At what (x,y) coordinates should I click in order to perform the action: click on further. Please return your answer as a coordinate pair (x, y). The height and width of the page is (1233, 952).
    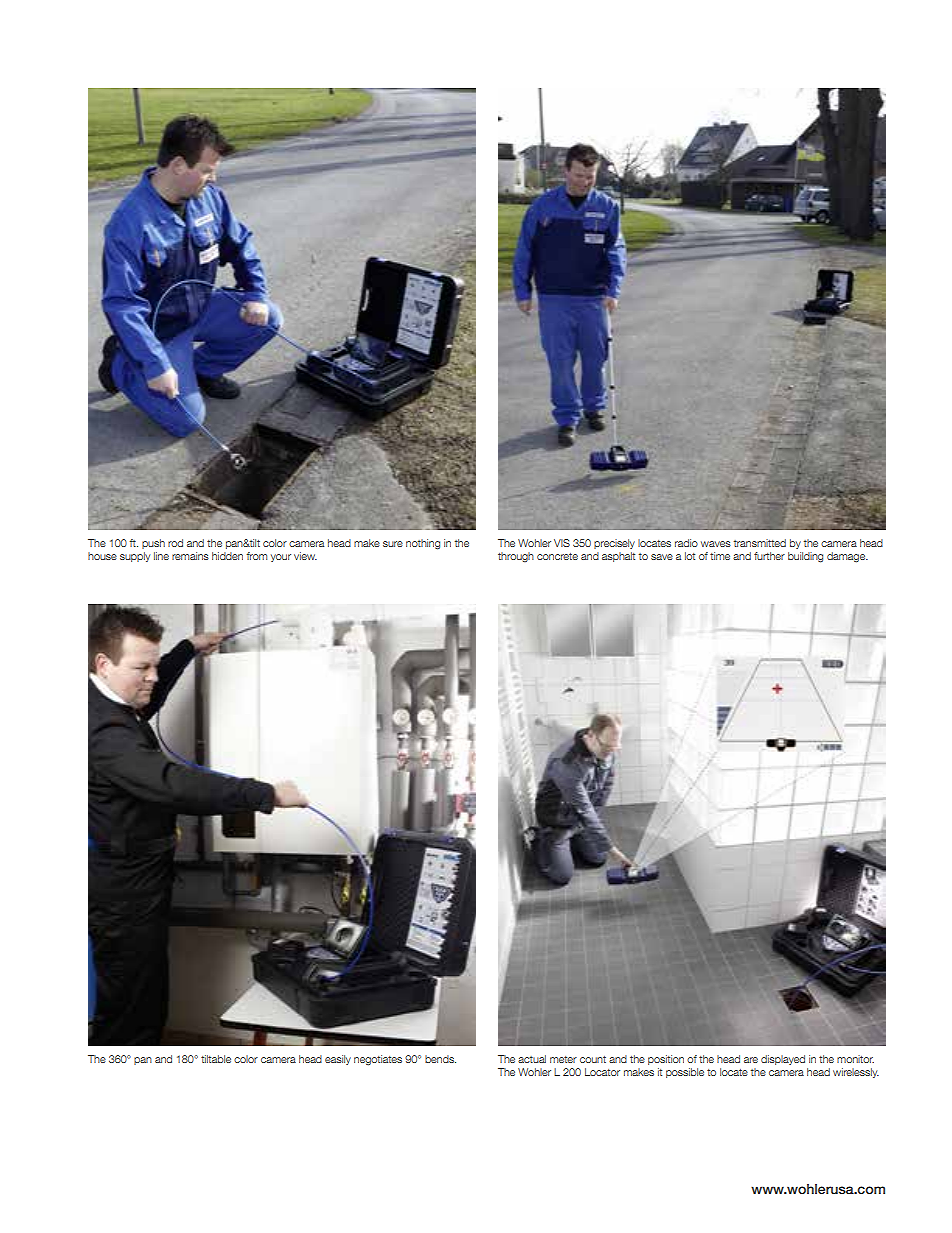
    Looking at the image, I should click on (769, 556).
